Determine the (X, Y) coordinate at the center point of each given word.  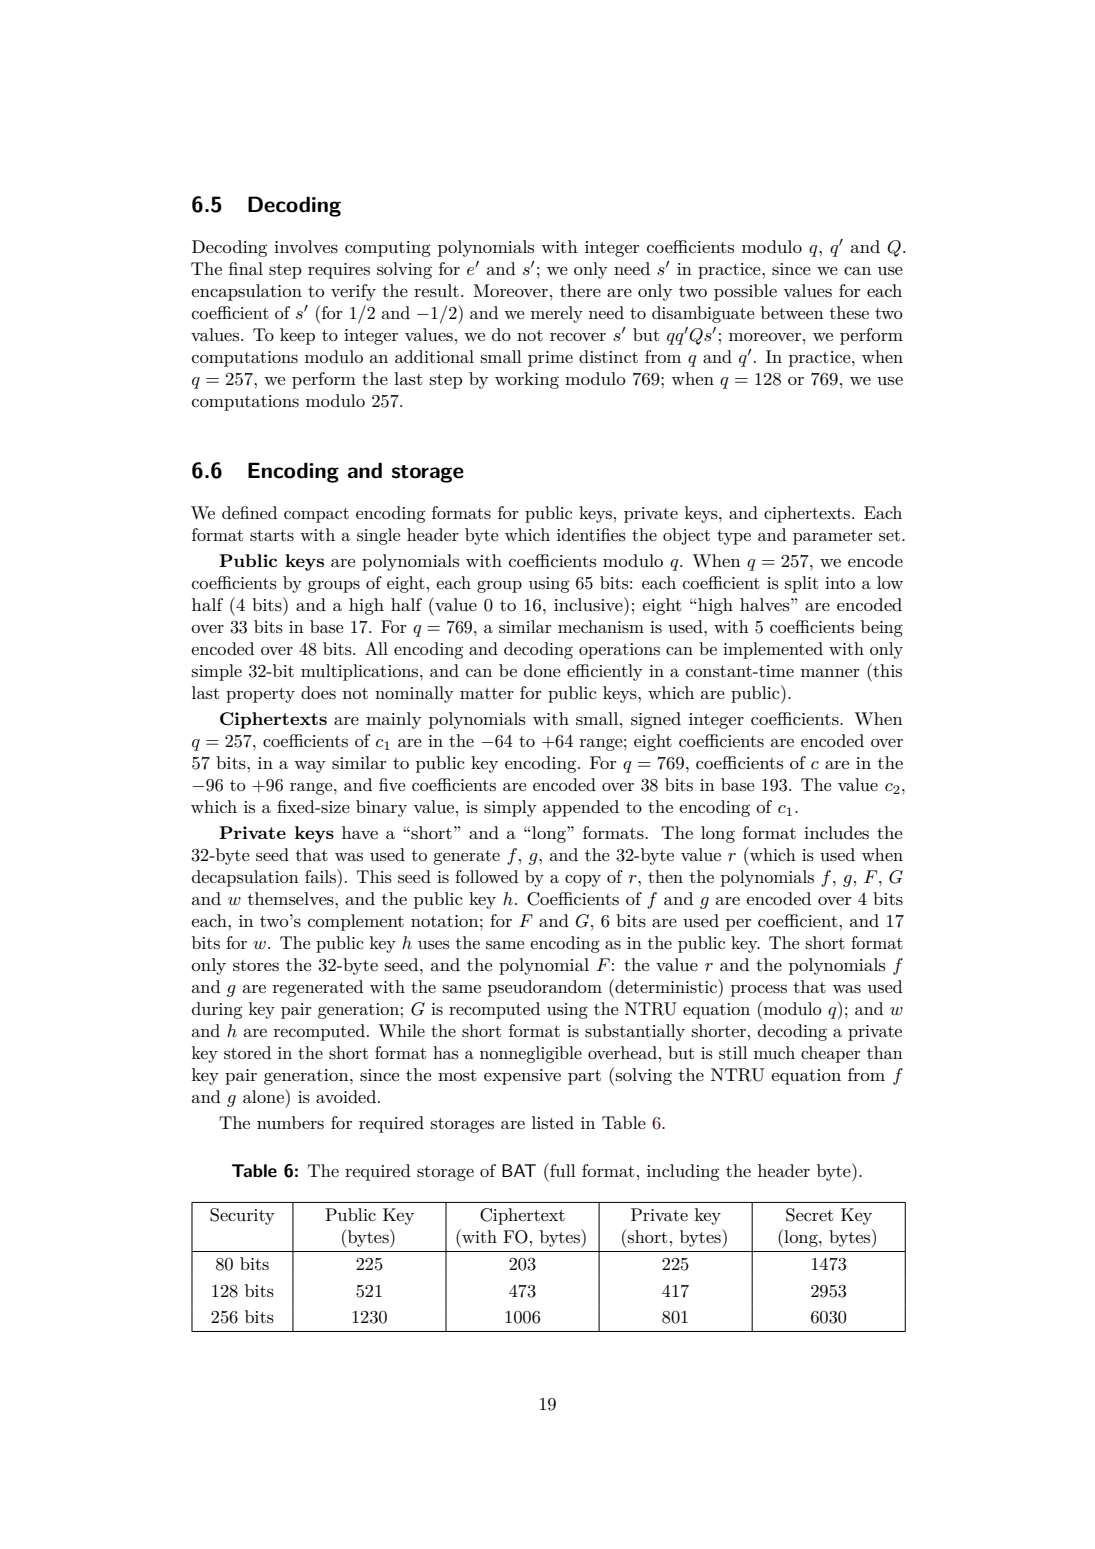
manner (830, 673)
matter (487, 693)
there (580, 290)
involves (306, 247)
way (310, 767)
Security (242, 1216)
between (792, 312)
